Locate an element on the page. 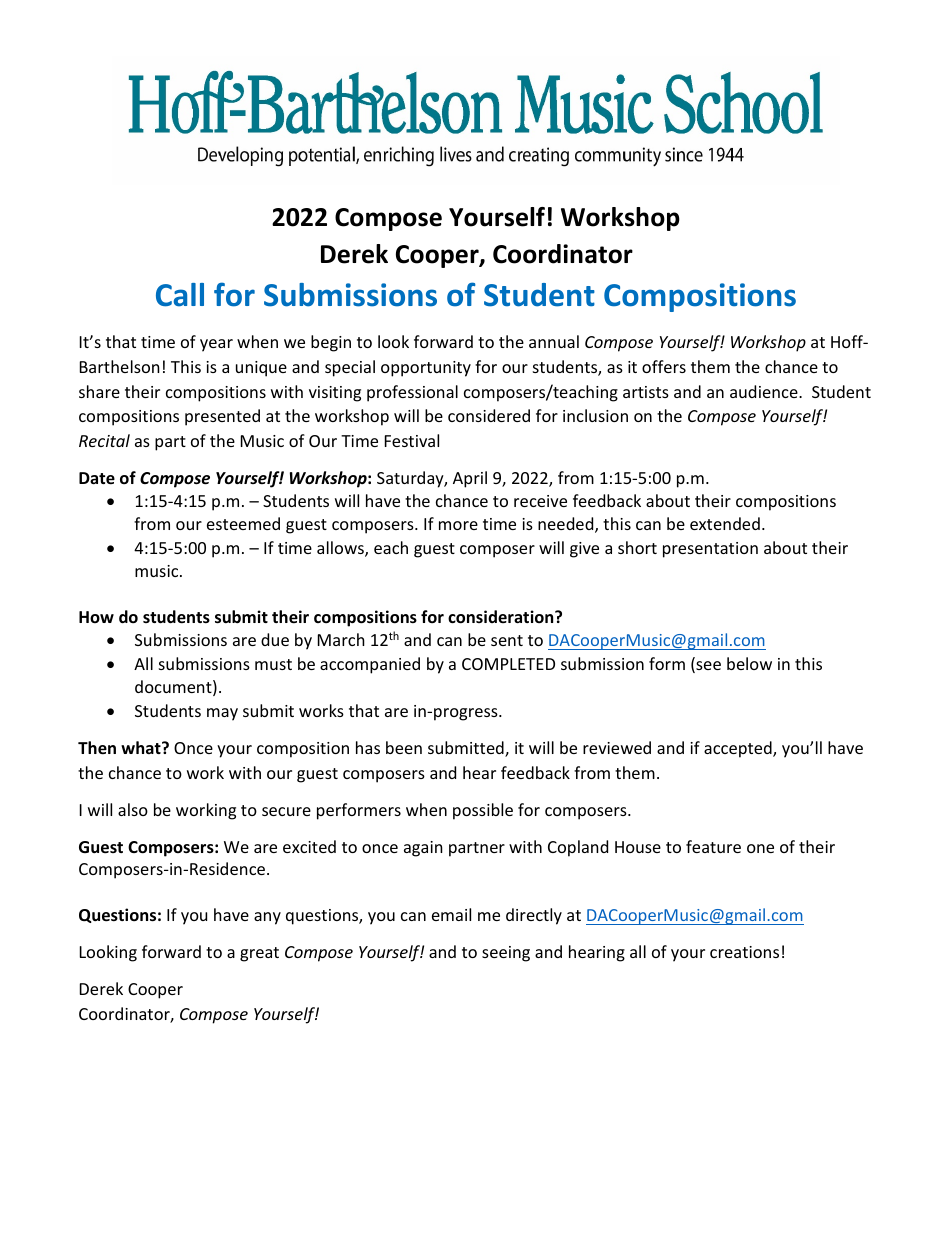 This image has width=952, height=1233. accepted is located at coordinates (739, 749).
